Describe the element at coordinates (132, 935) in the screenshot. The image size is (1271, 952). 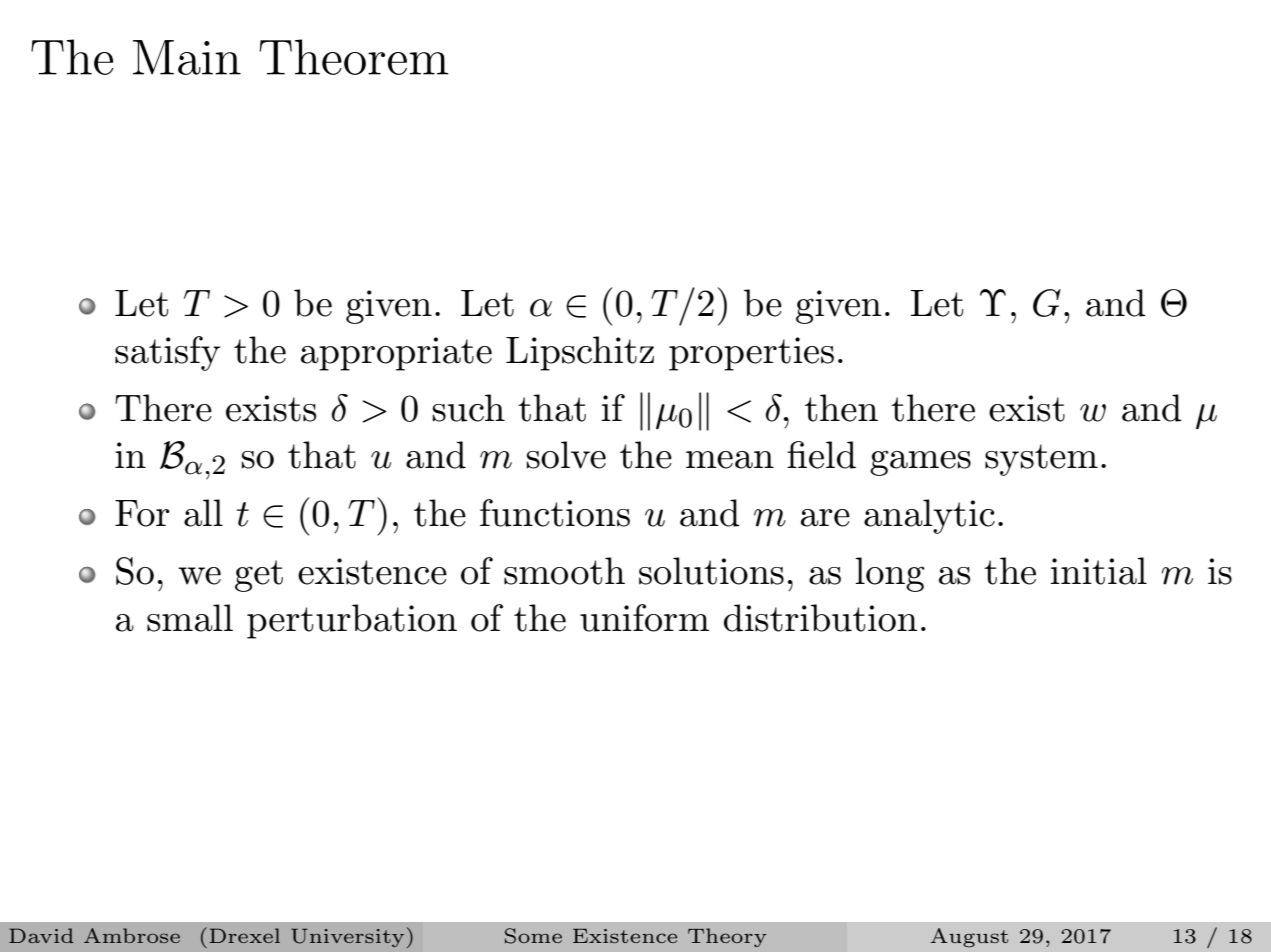
I see `Ambrose` at that location.
